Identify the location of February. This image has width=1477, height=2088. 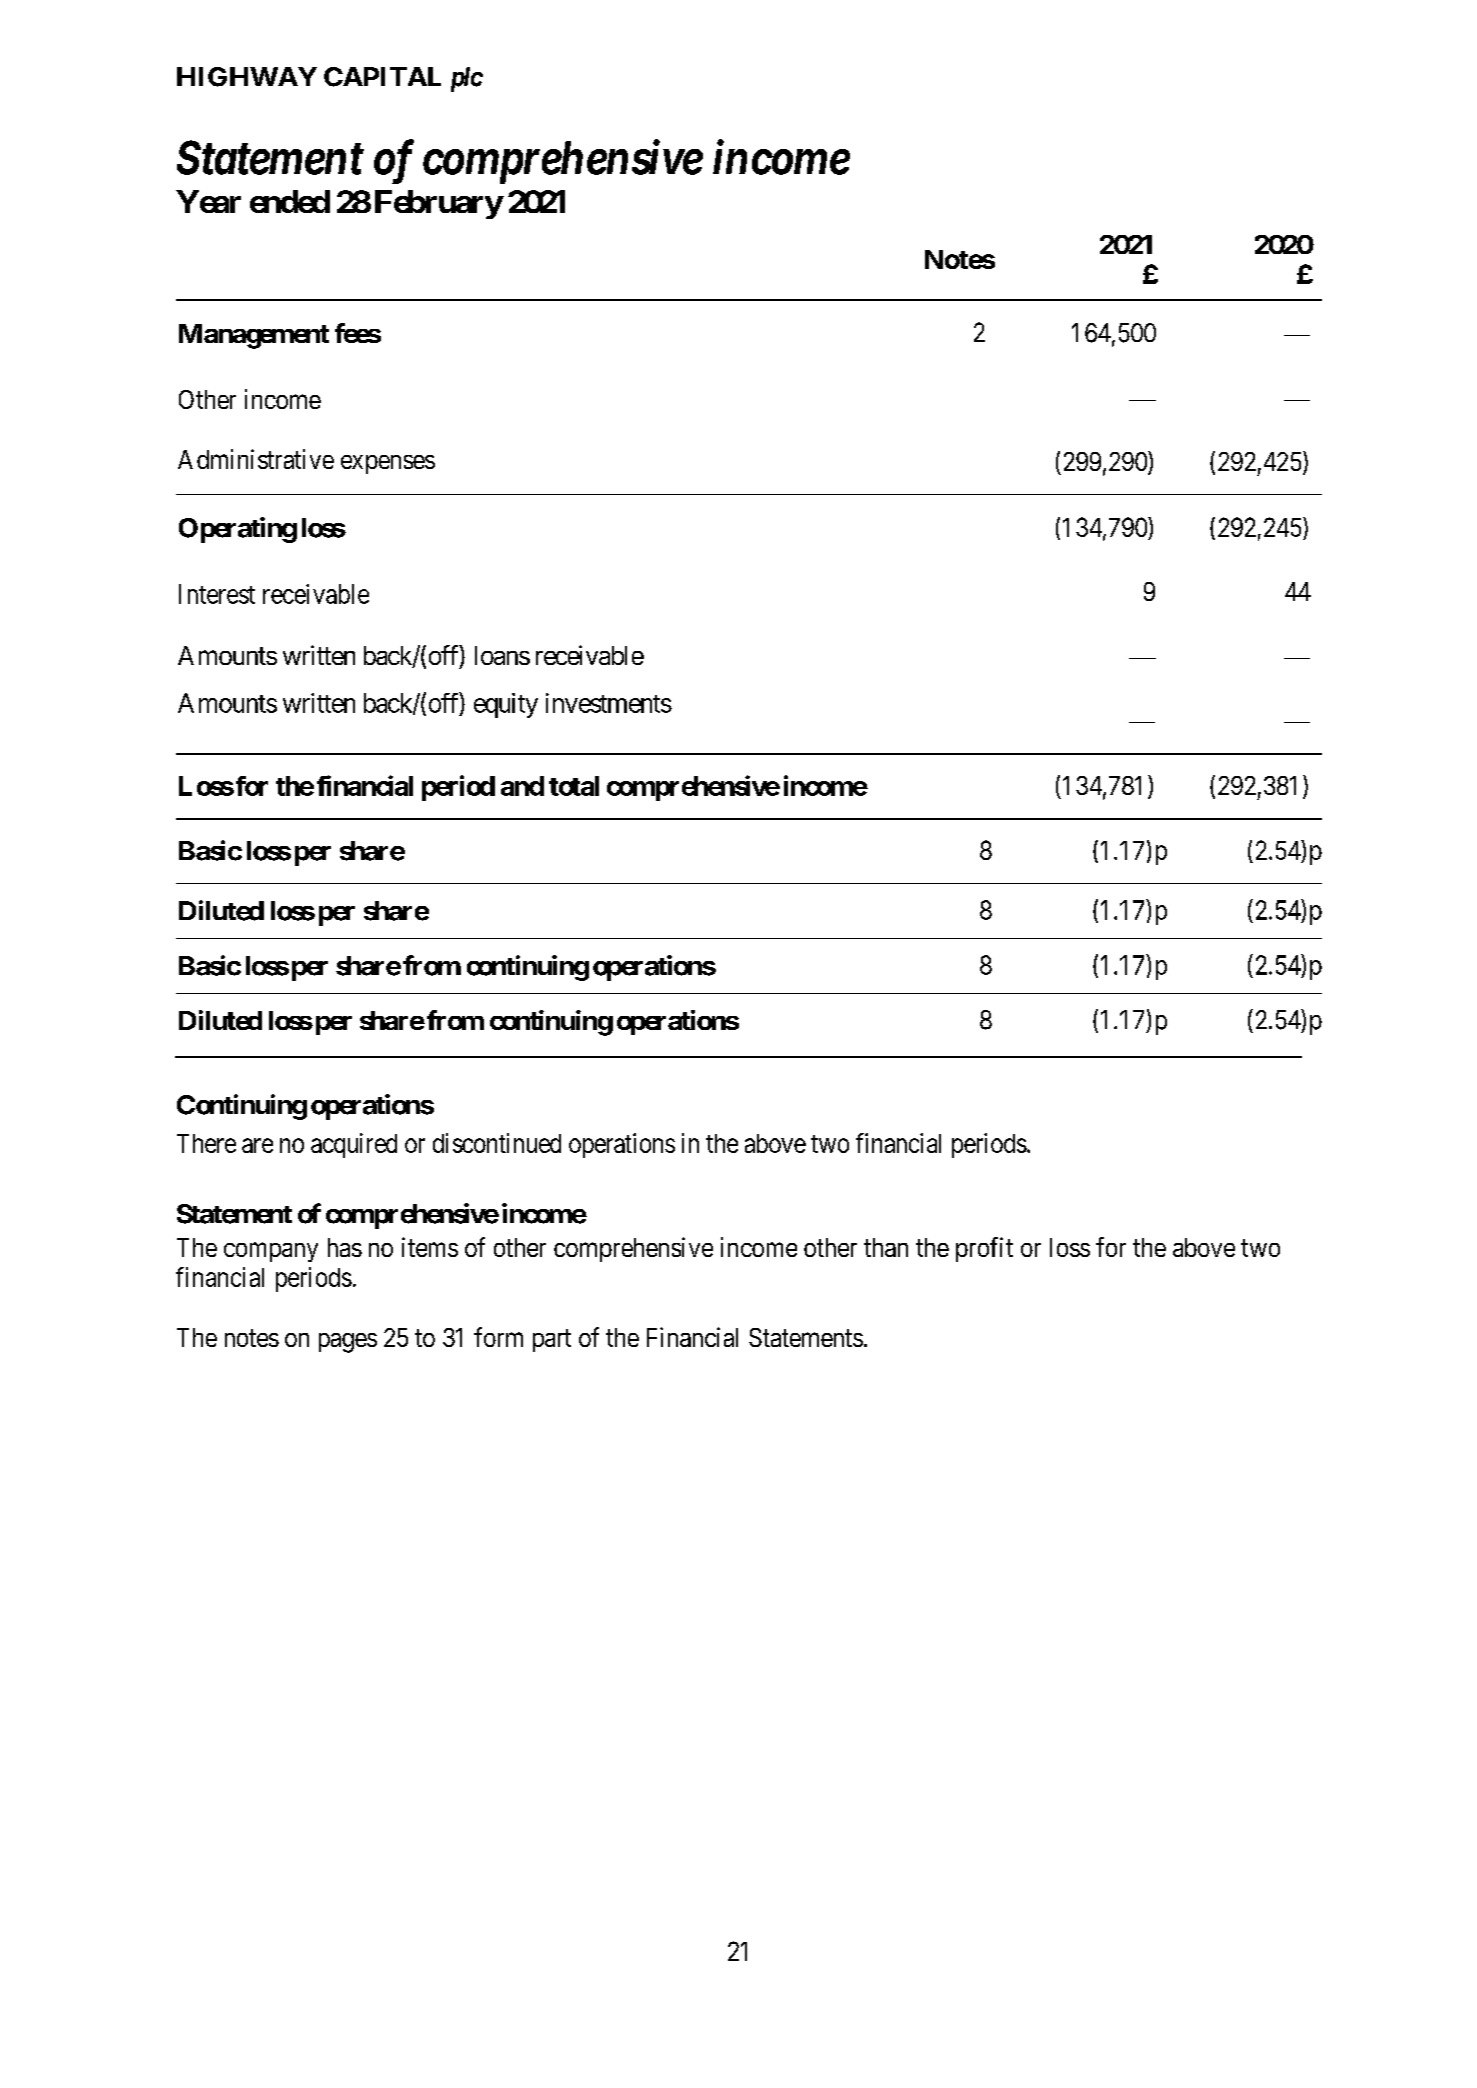
(439, 204).
